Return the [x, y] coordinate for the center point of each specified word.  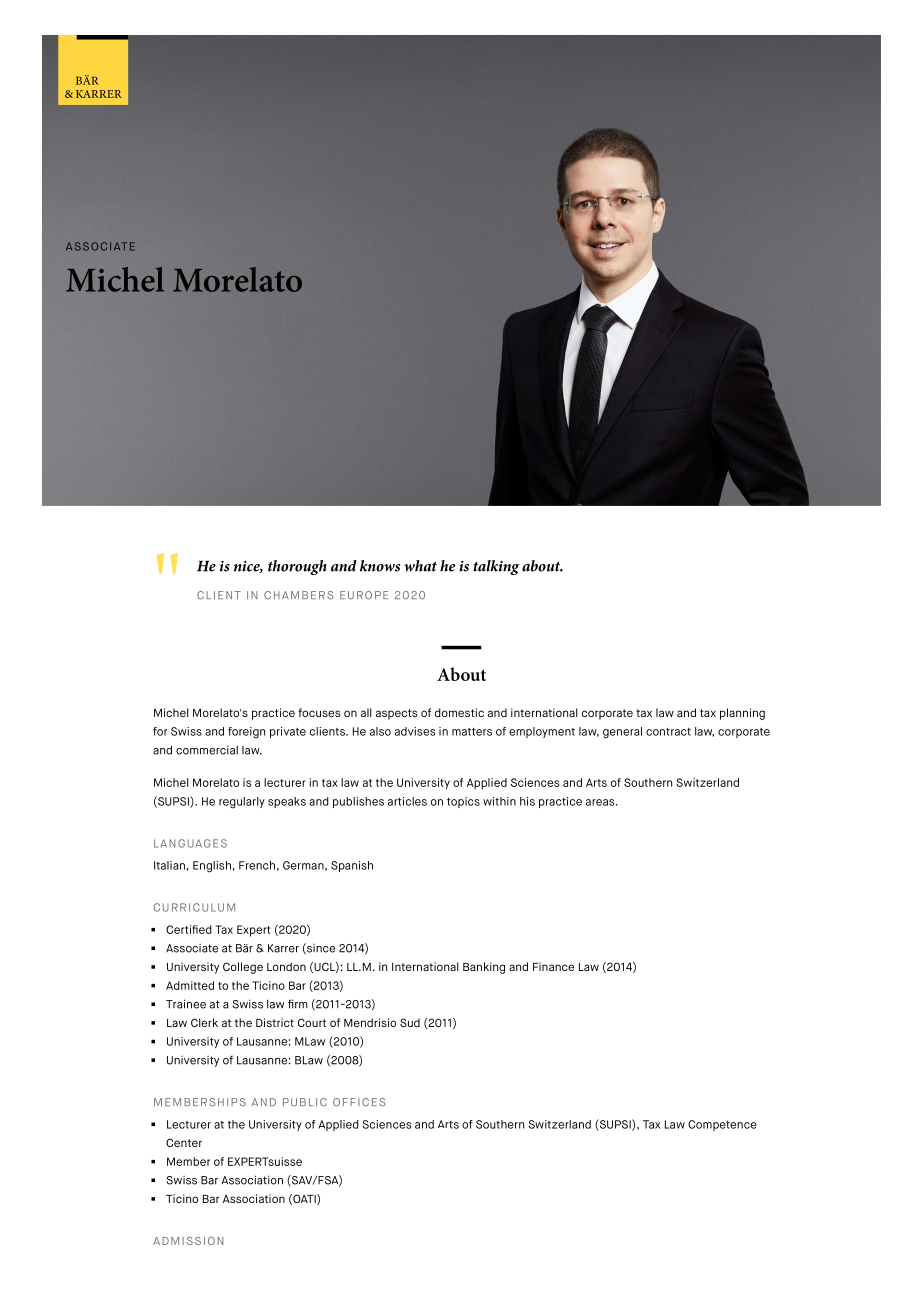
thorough [297, 567]
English [212, 867]
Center [184, 1142]
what [420, 566]
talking [496, 567]
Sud [410, 1022]
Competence [722, 1125]
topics [463, 802]
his [527, 801]
